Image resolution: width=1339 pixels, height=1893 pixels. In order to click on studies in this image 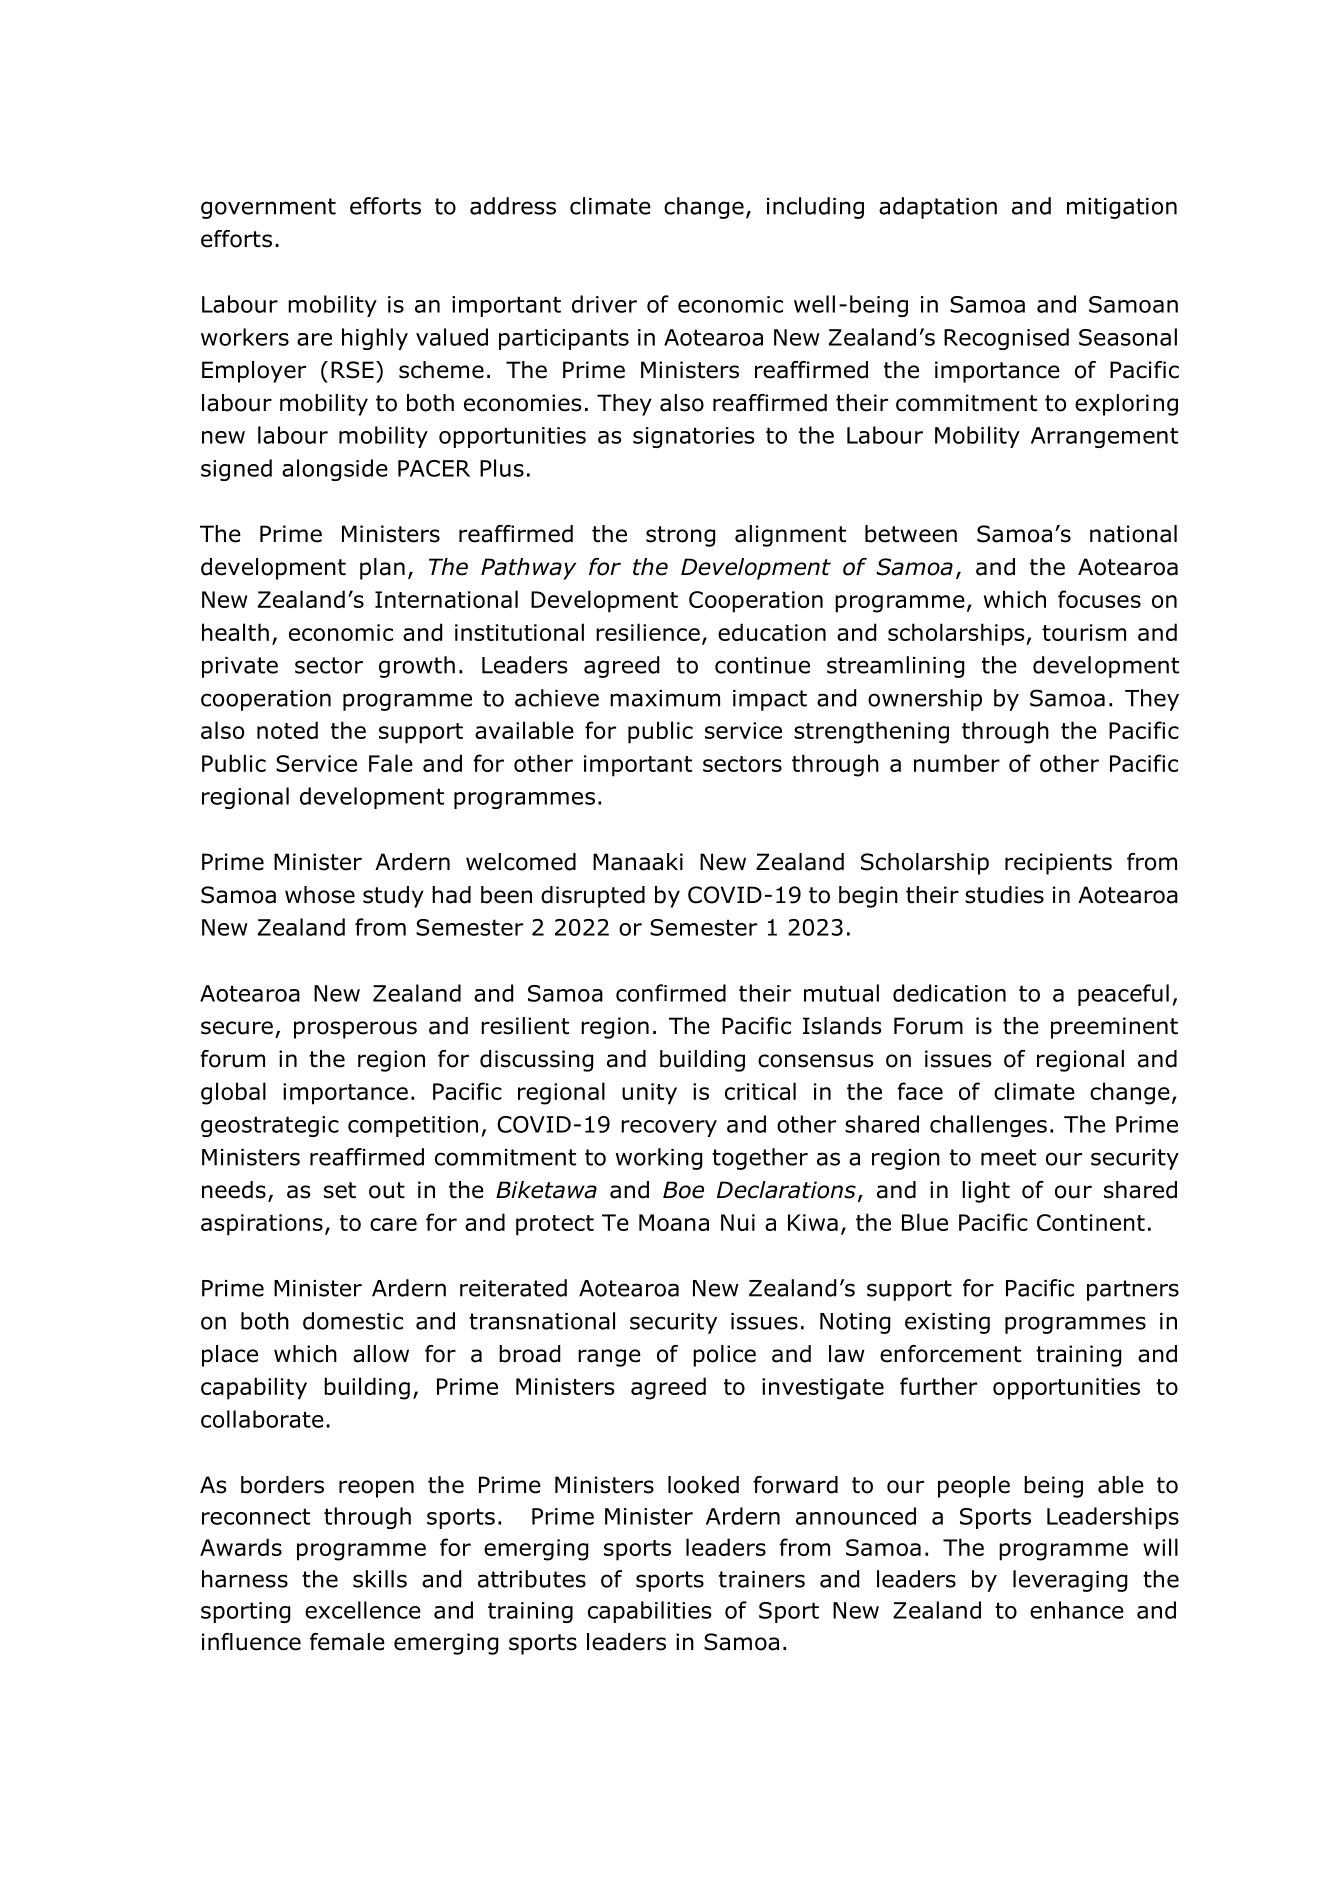, I will do `click(1004, 895)`.
